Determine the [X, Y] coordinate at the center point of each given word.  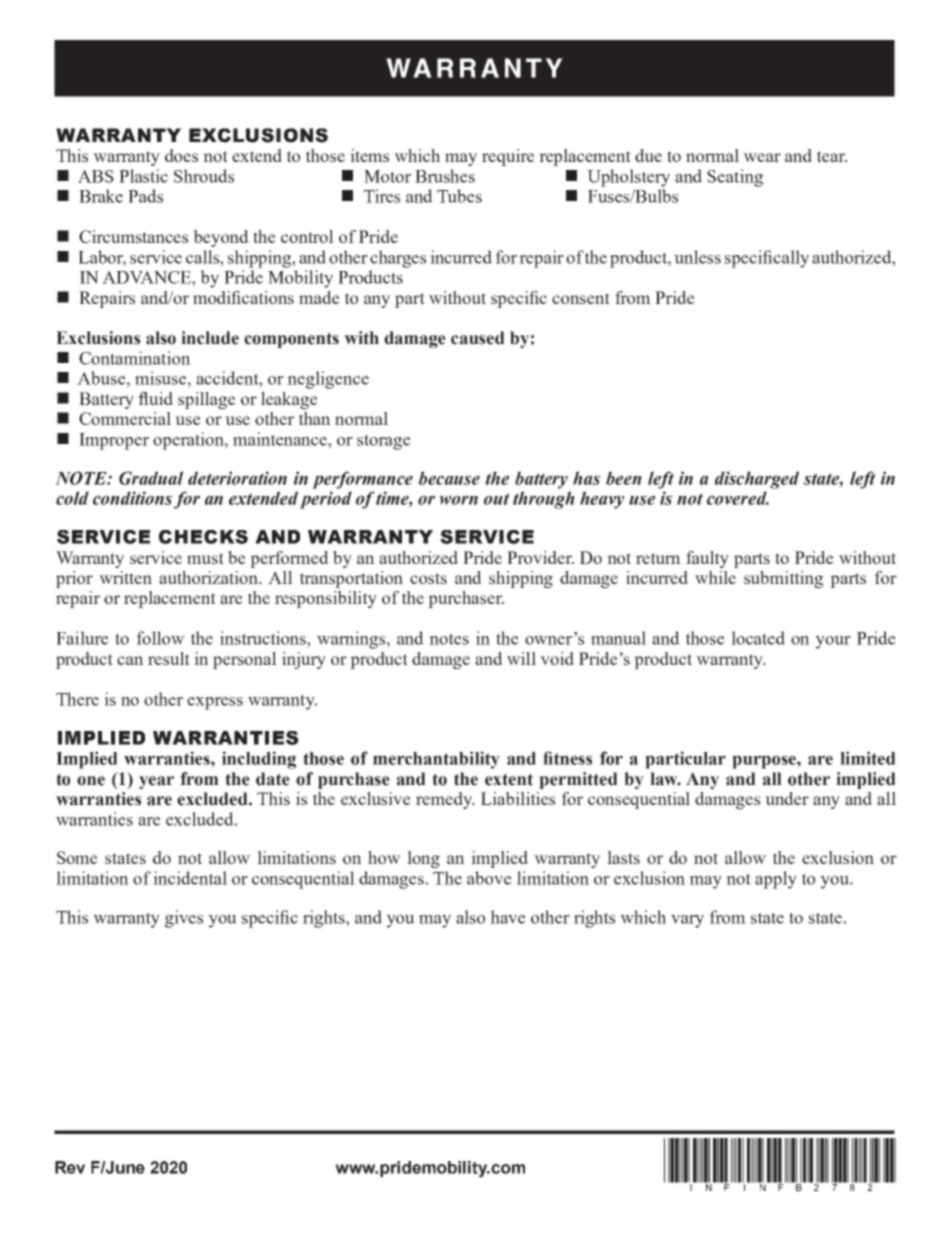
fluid [155, 398]
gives [184, 919]
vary [687, 921]
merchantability [436, 760]
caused [477, 338]
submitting [783, 579]
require [508, 157]
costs [428, 578]
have [507, 917]
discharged [757, 480]
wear [762, 157]
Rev [70, 1167]
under [787, 798]
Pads [145, 196]
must [205, 558]
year [156, 782]
